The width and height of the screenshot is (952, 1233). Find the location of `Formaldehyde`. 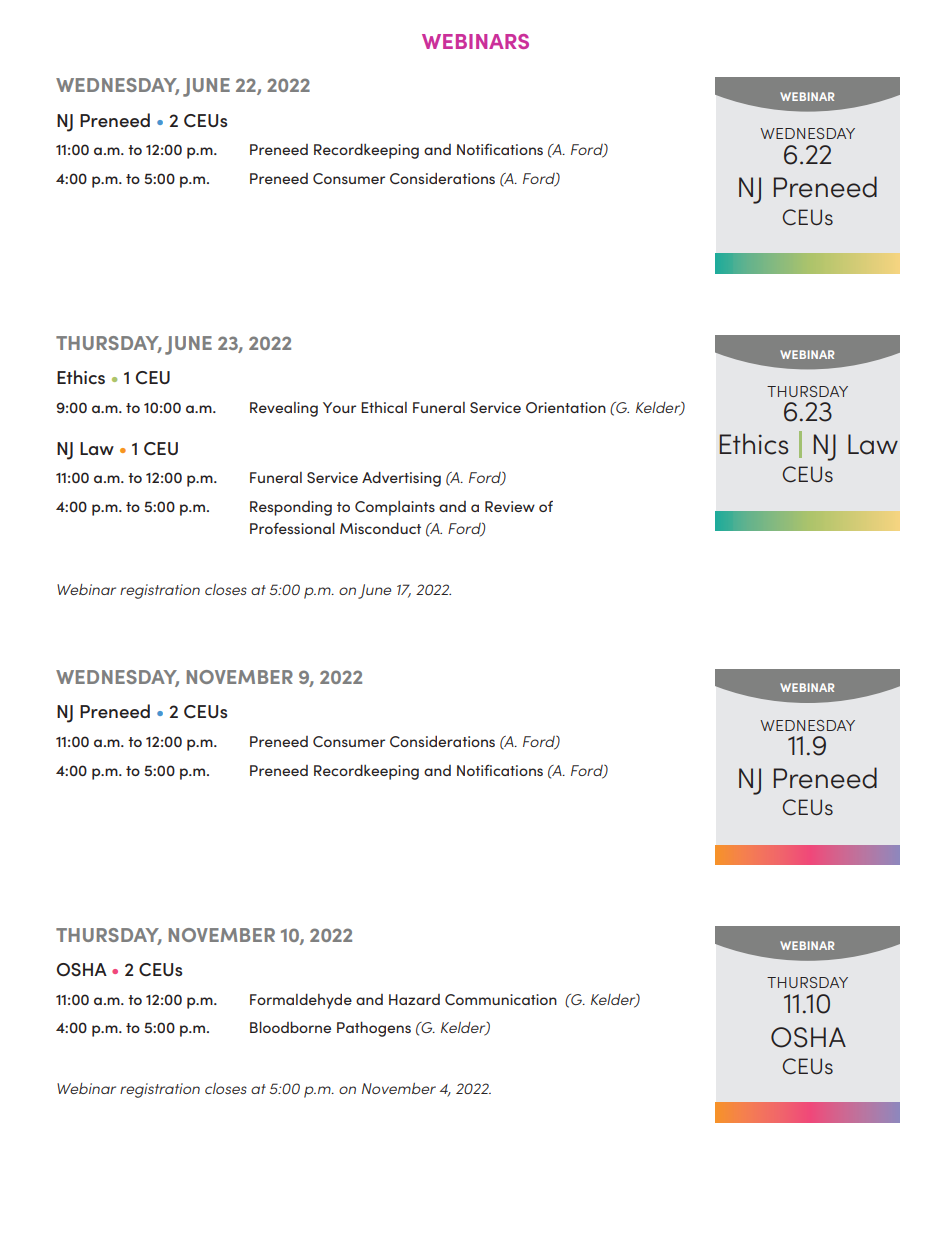

Formaldehyde is located at coordinates (301, 1001).
